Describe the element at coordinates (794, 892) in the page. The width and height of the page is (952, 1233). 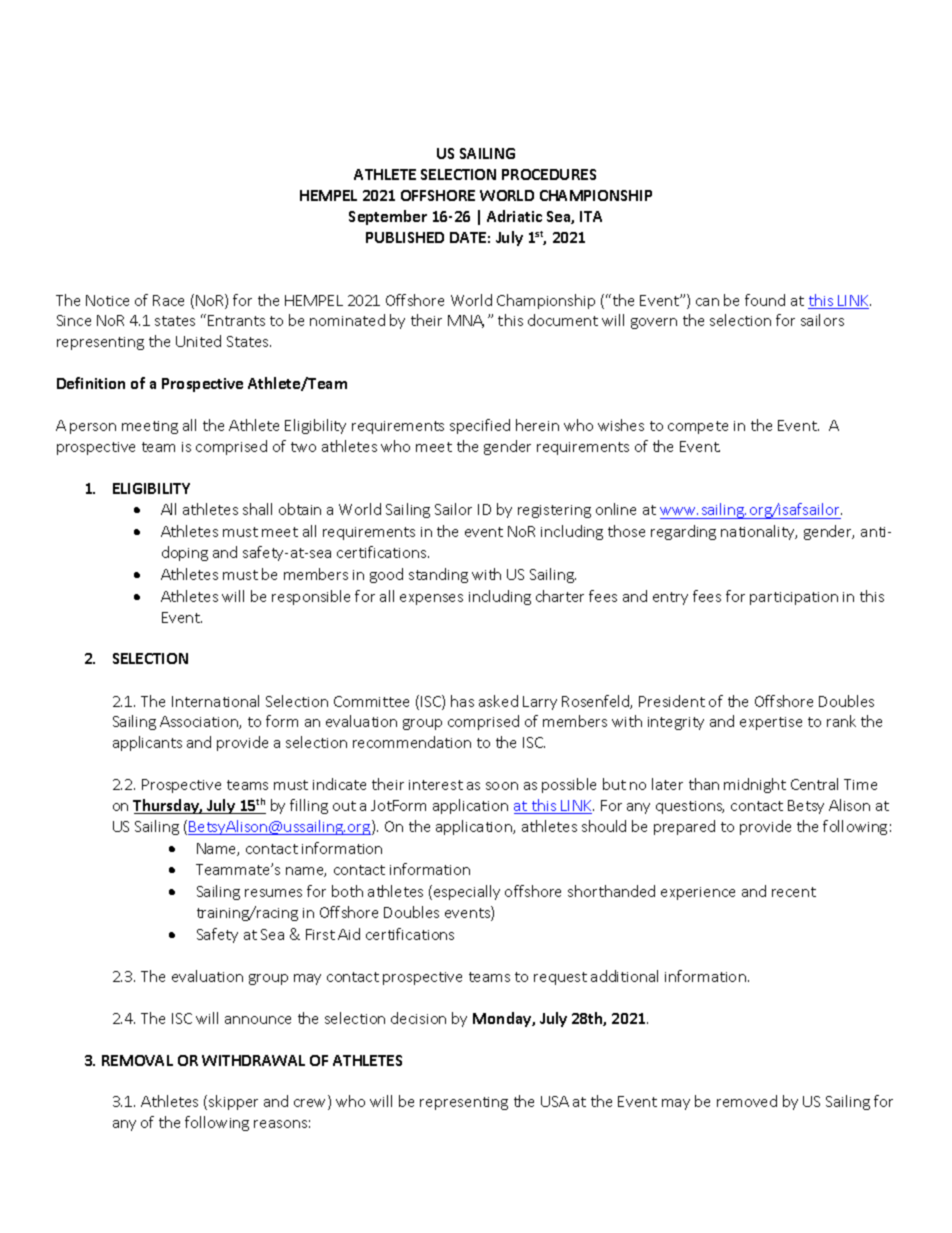
I see `recent` at that location.
